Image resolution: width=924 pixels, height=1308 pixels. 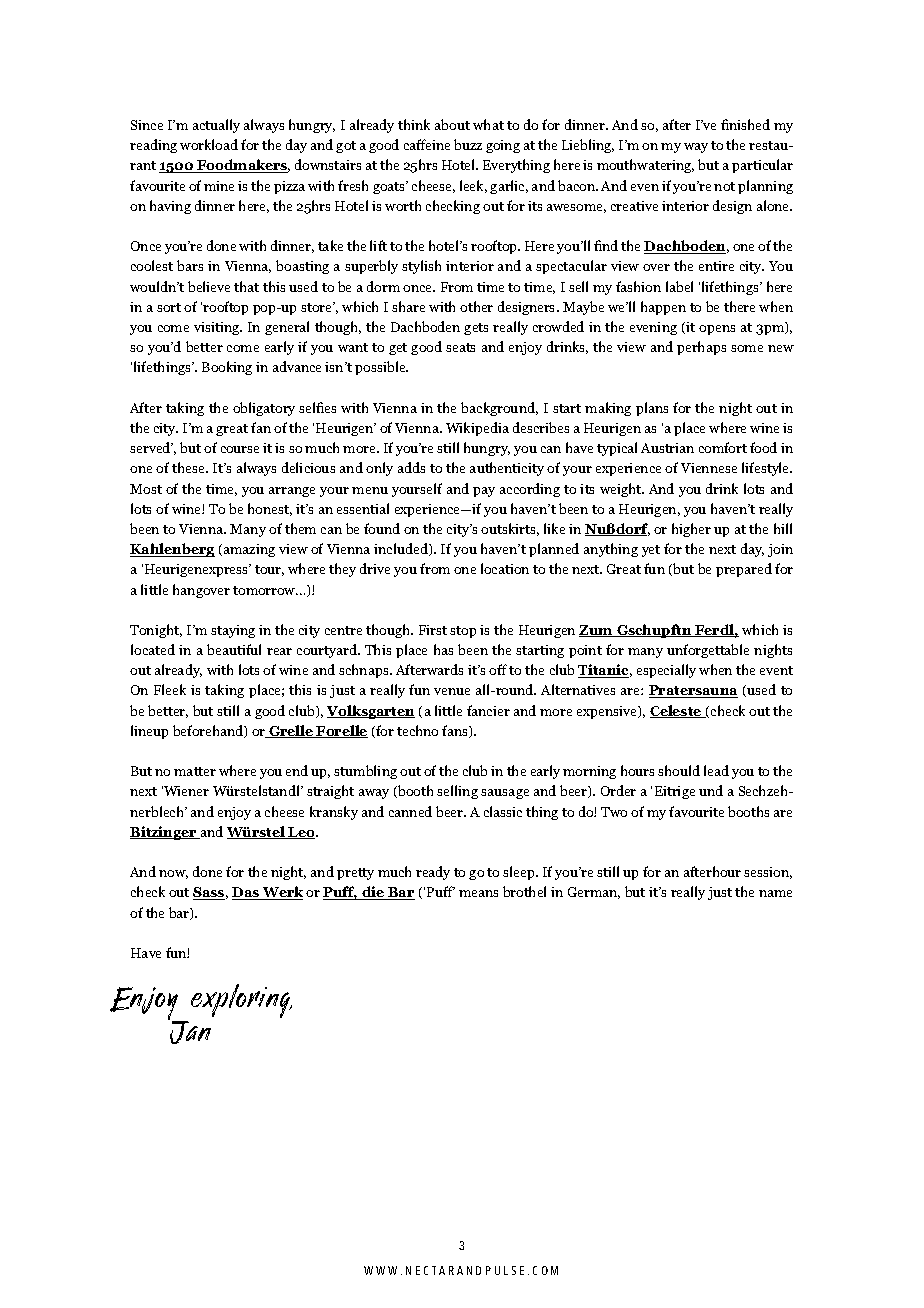 I want to click on workload, so click(x=209, y=144).
